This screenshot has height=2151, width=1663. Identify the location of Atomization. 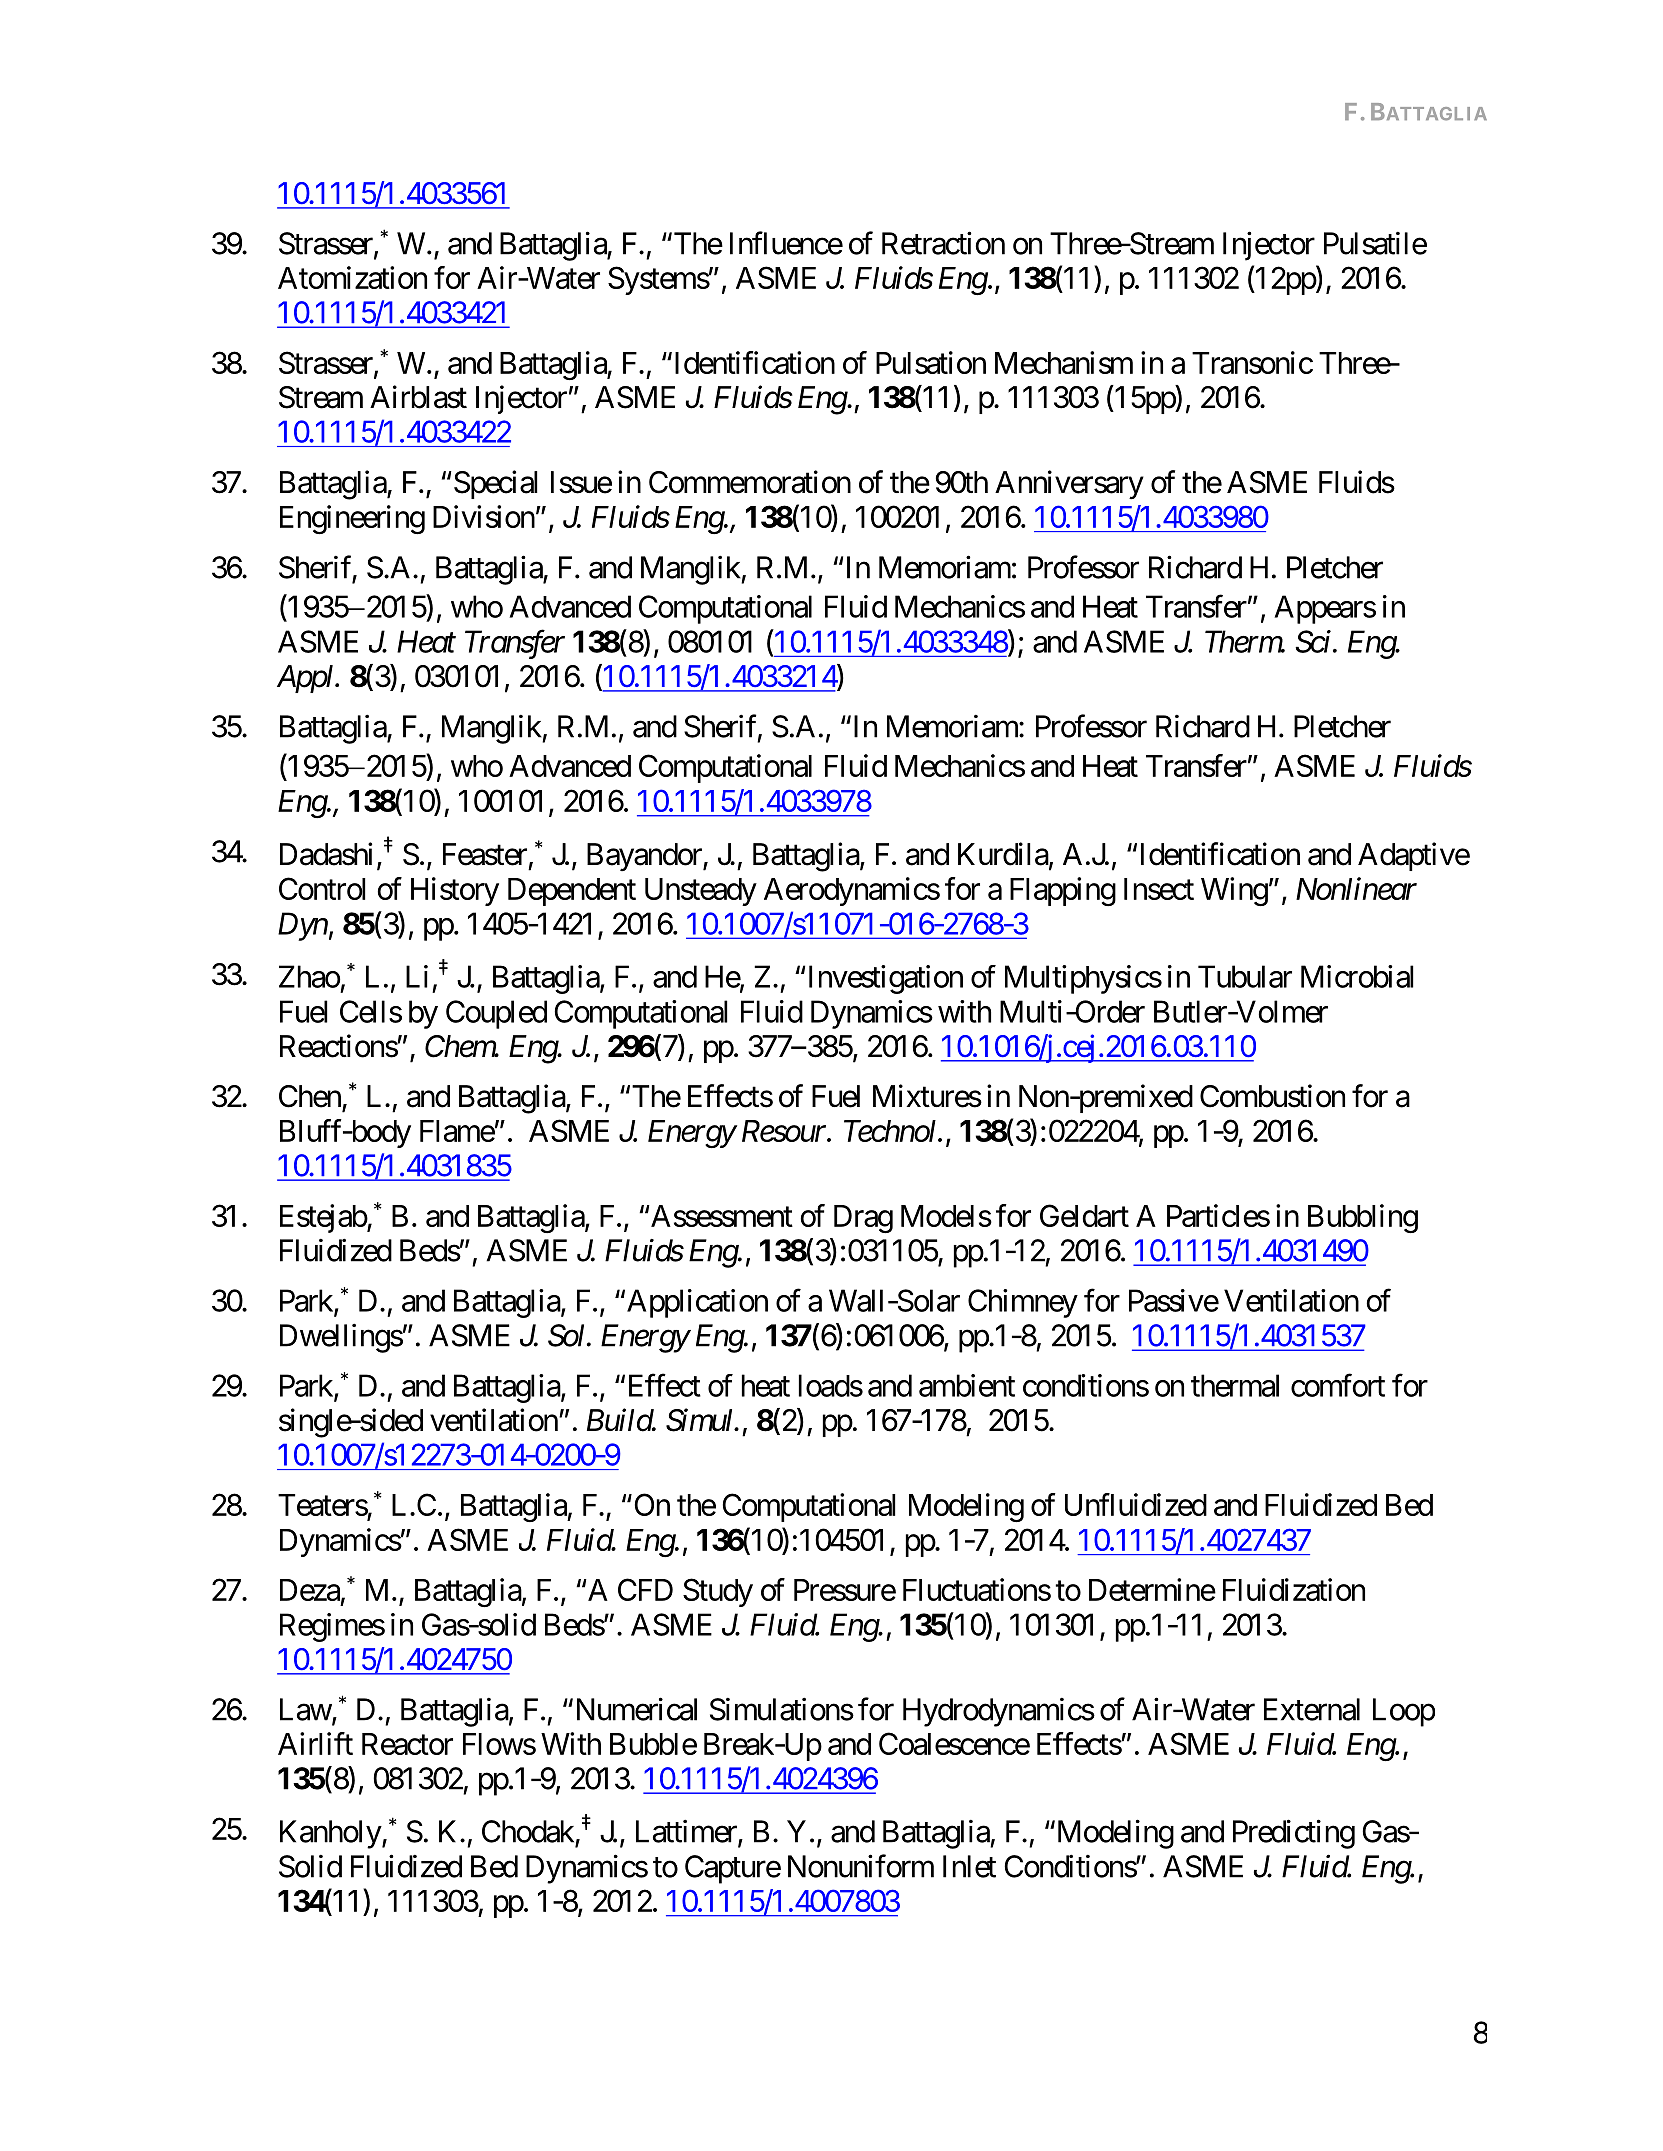
(352, 277).
